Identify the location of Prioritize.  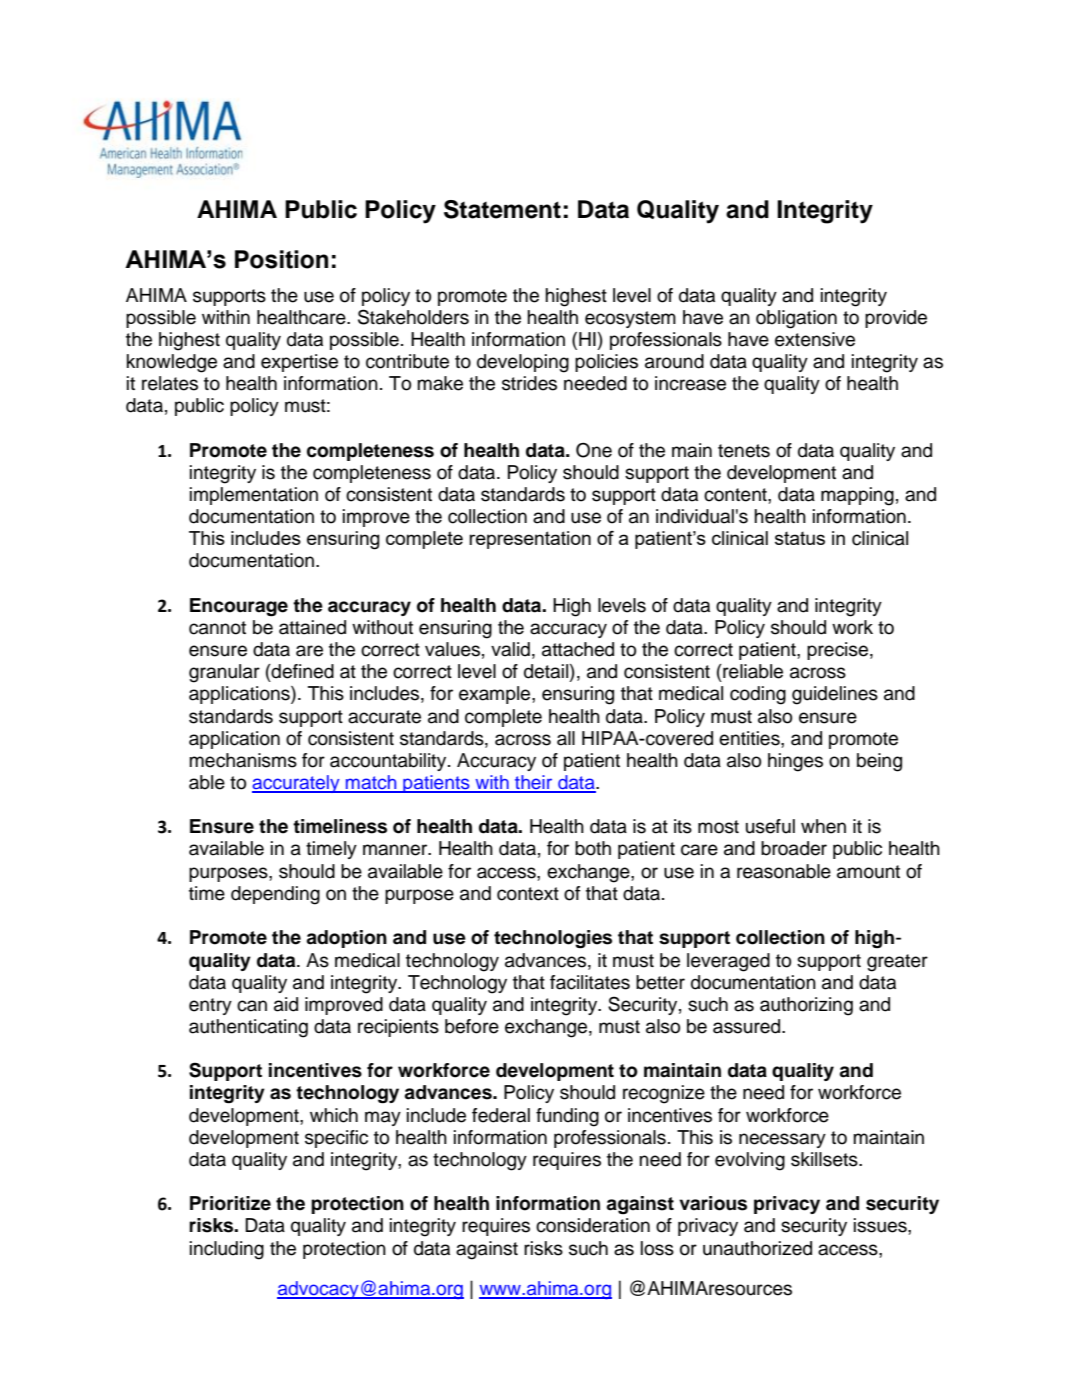
(230, 1203).
